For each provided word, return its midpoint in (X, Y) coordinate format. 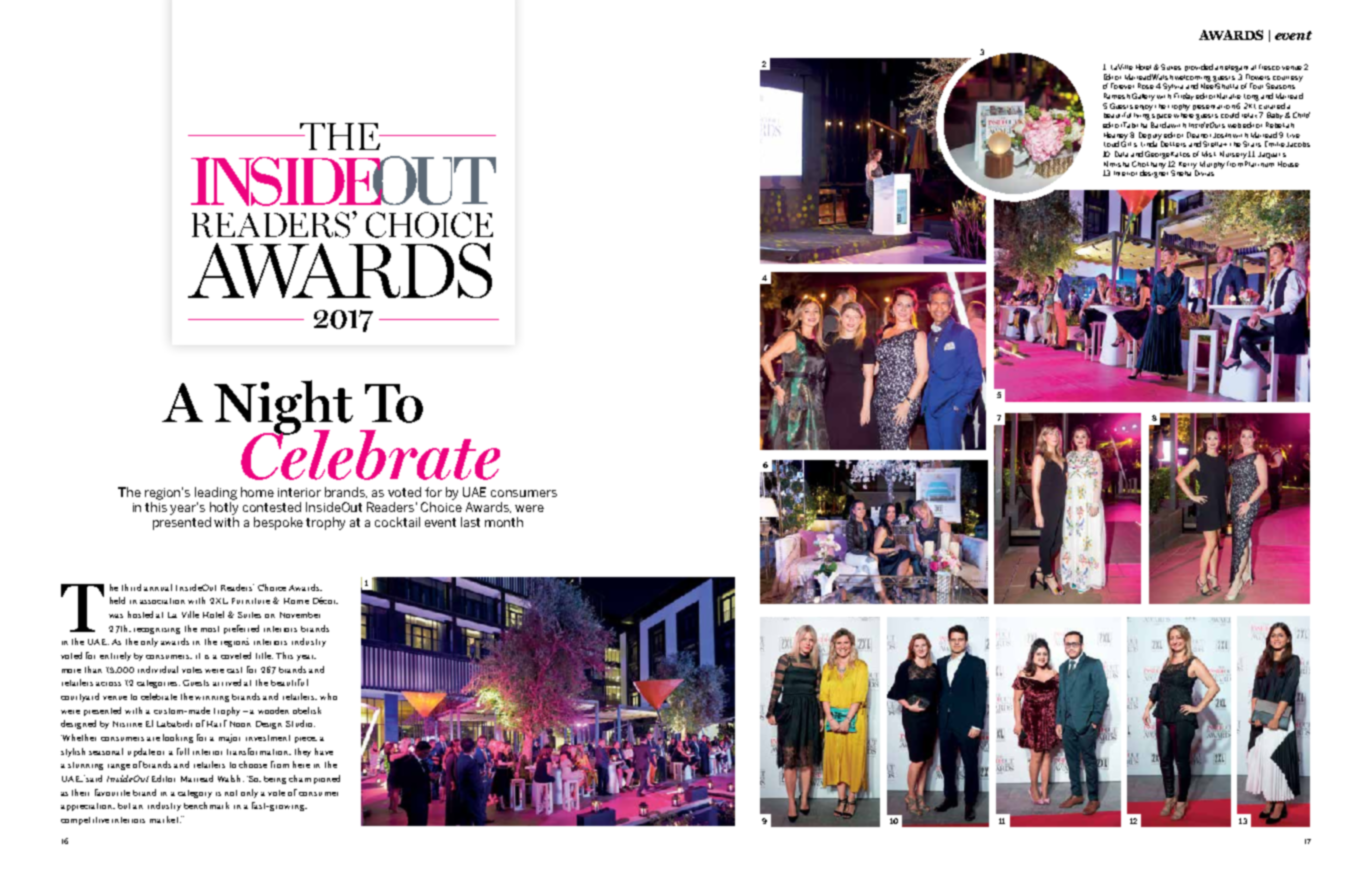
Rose (1146, 86)
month (504, 522)
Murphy (1212, 165)
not (231, 793)
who (328, 696)
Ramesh (1117, 96)
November (300, 615)
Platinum (1259, 164)
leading (216, 493)
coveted (236, 655)
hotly (224, 508)
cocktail (397, 522)
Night (283, 408)
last (470, 522)
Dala (1121, 154)
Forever (1122, 86)
